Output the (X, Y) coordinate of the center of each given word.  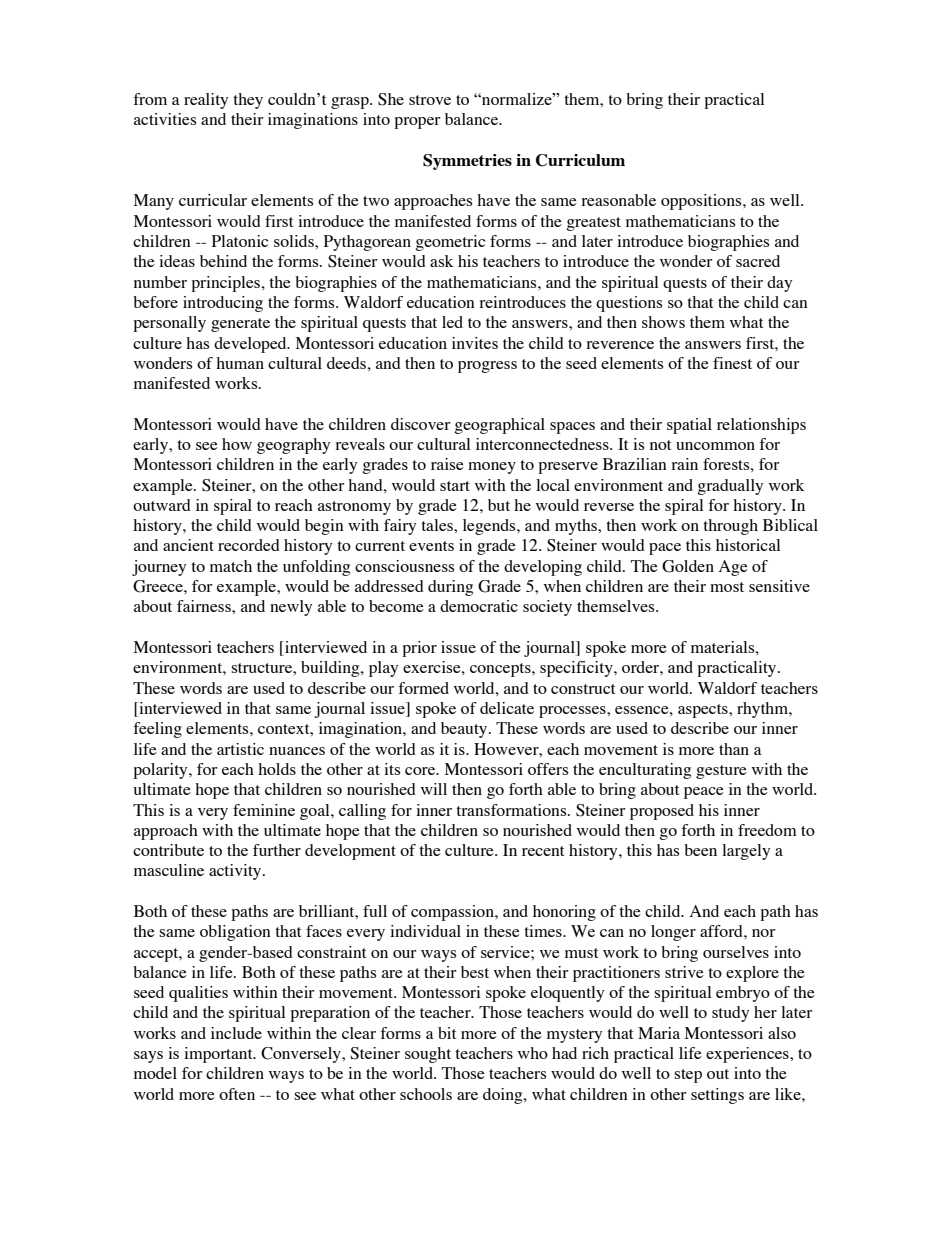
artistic (240, 749)
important (219, 1055)
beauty (465, 730)
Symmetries (467, 162)
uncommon (715, 446)
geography (293, 446)
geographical (499, 426)
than (734, 749)
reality (206, 101)
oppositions (702, 202)
